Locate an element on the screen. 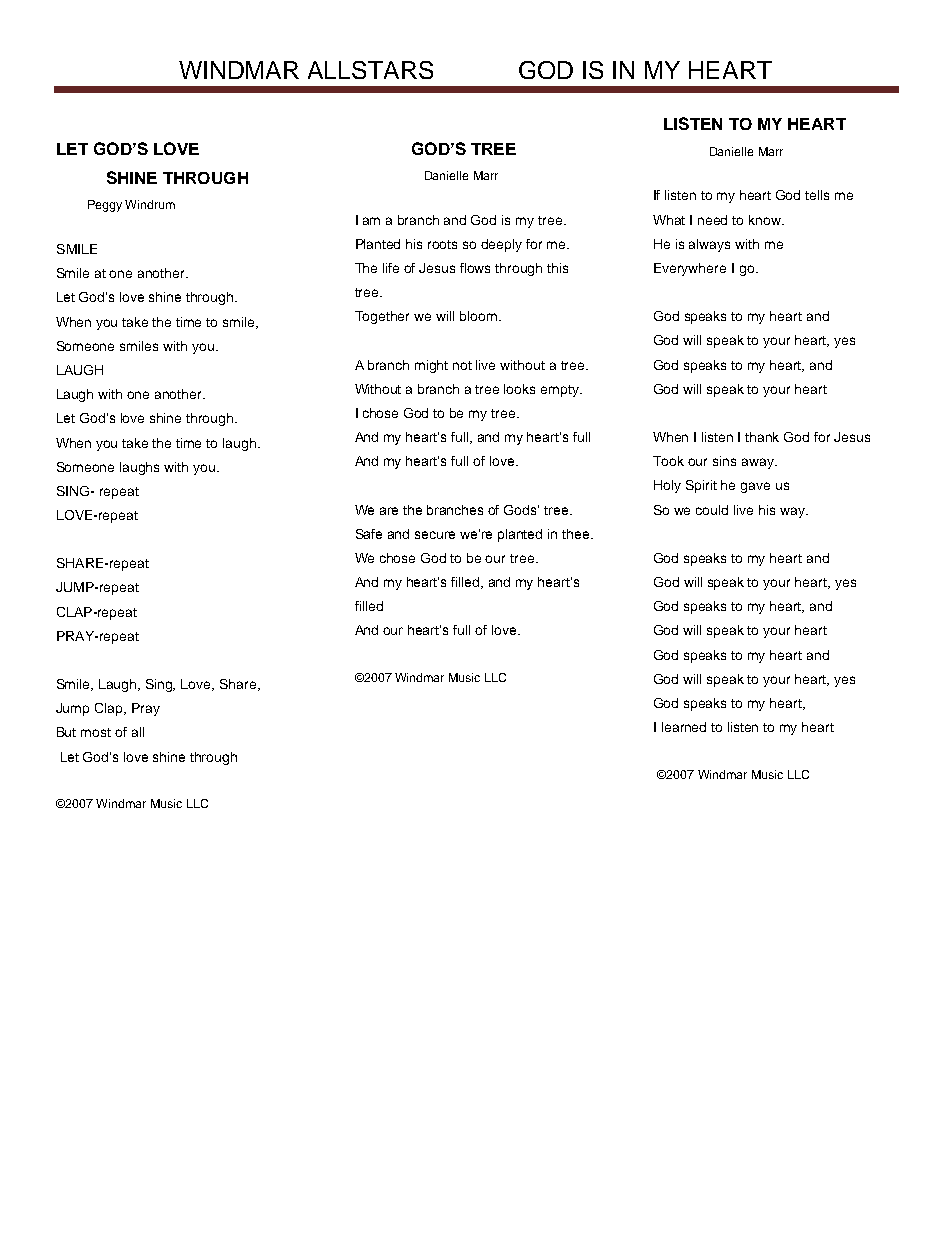 This screenshot has width=952, height=1233. most is located at coordinates (96, 732).
